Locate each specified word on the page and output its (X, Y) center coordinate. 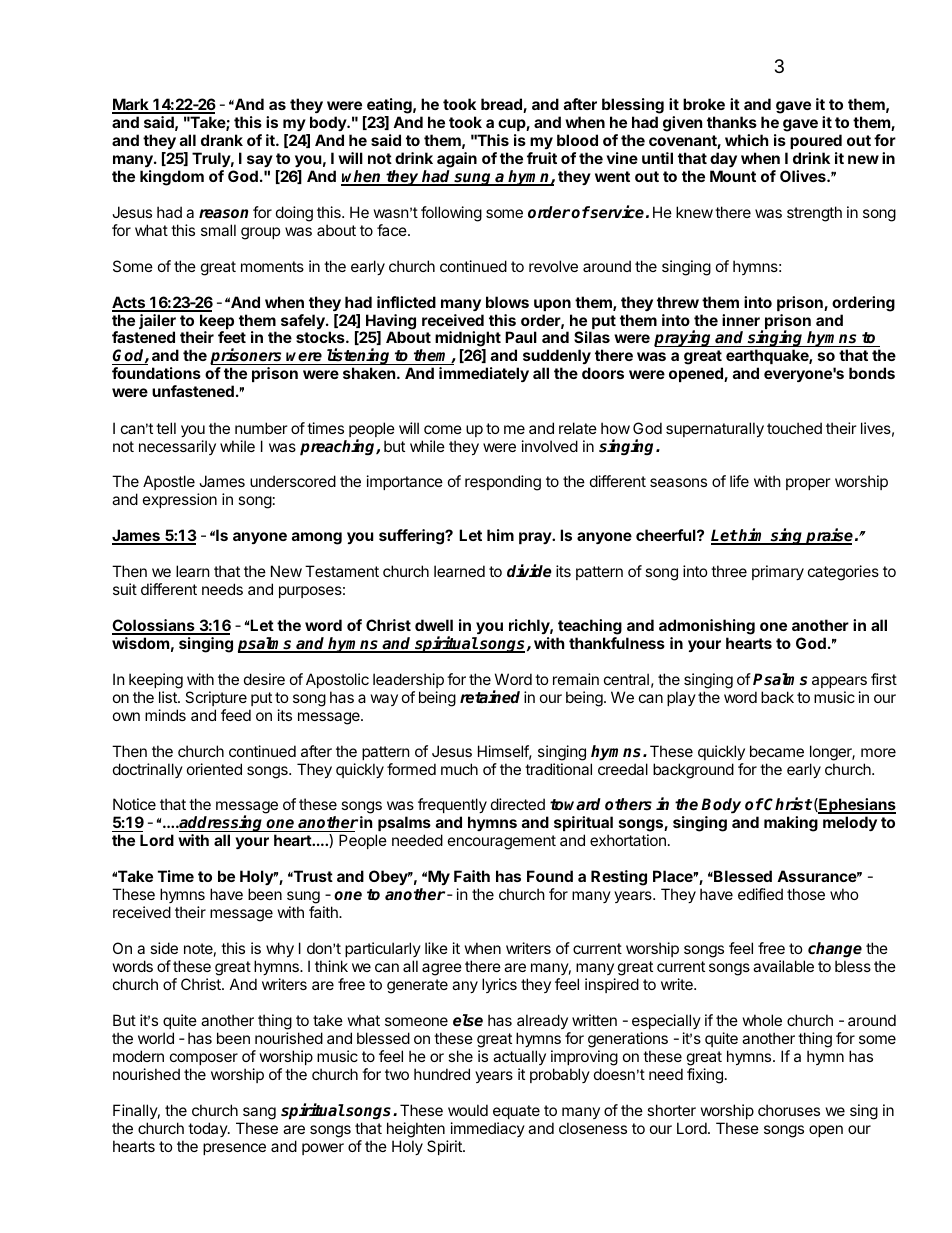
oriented (214, 769)
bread (502, 105)
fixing (705, 1076)
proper (808, 484)
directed (518, 804)
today (208, 1129)
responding (503, 483)
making (791, 824)
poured (816, 141)
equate (516, 1112)
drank (222, 140)
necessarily (177, 447)
